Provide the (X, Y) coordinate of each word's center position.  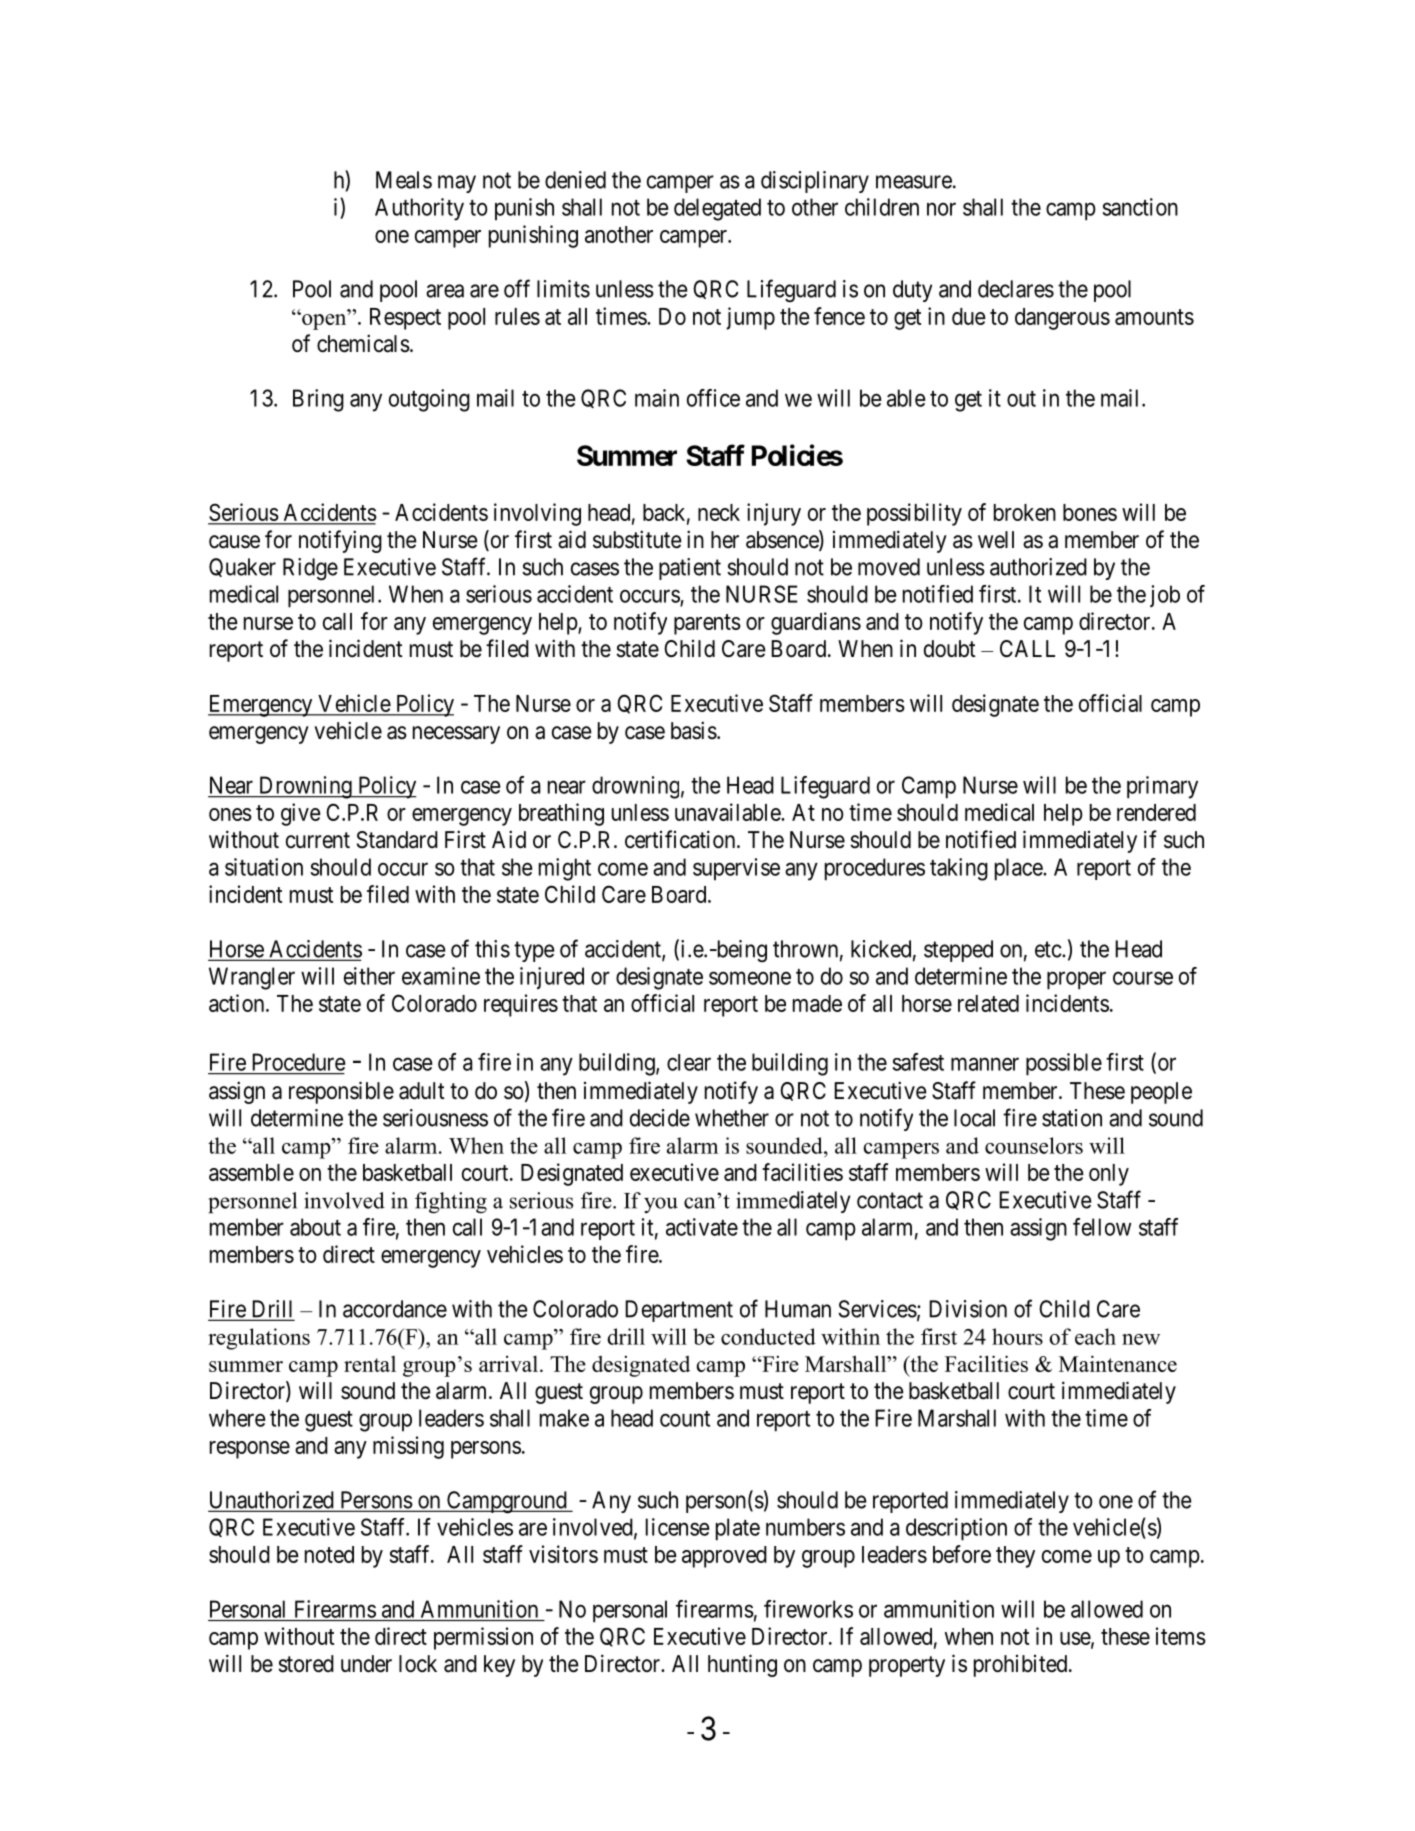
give (301, 814)
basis (694, 730)
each (1095, 1336)
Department (679, 1311)
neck (719, 512)
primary (1162, 787)
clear (689, 1062)
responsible (341, 1092)
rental (370, 1364)
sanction (1140, 207)
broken (1025, 512)
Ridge (310, 569)
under (366, 1664)
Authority (419, 209)
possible (1064, 1064)
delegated (717, 209)
